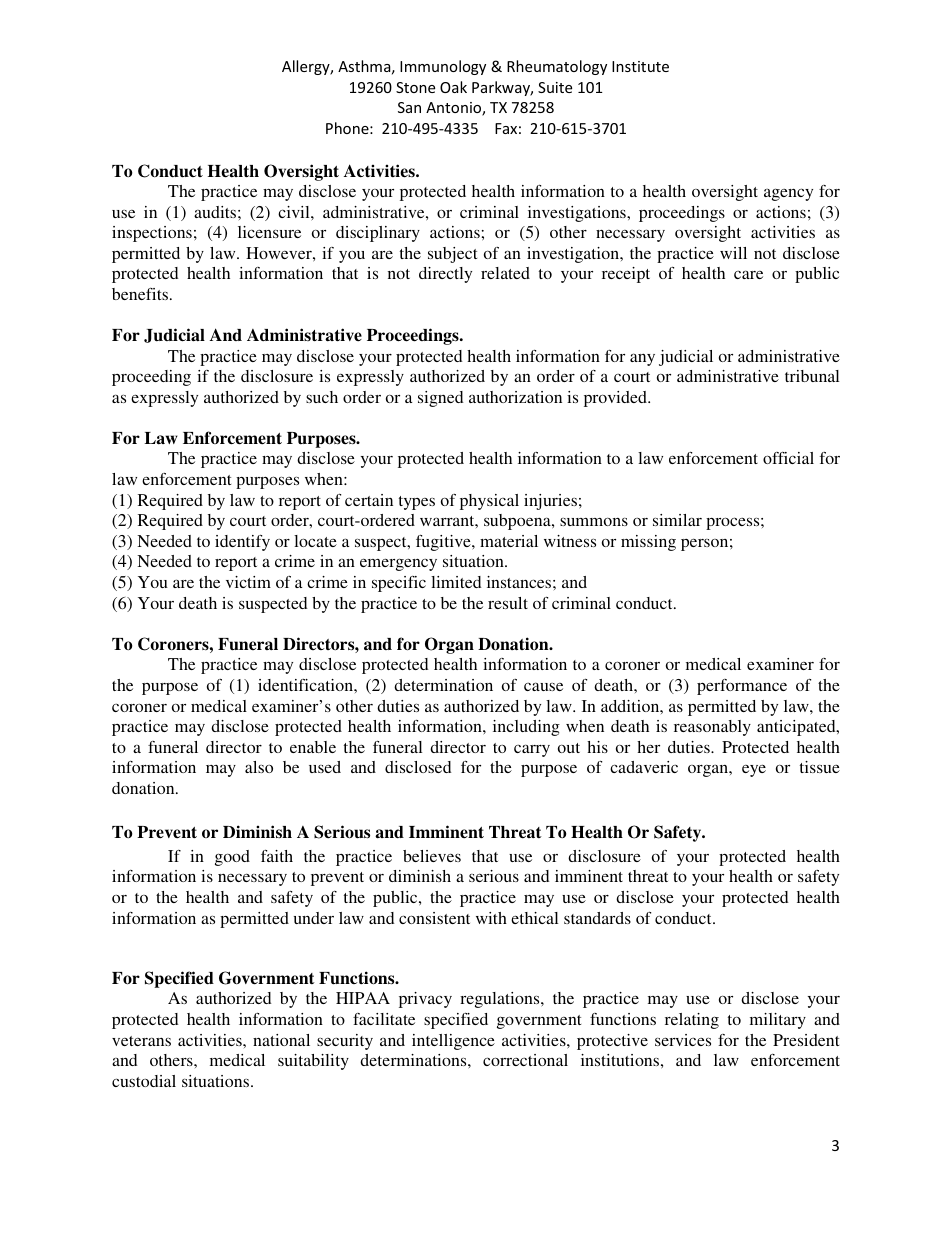  Describe the element at coordinates (712, 728) in the image. I see `reasonably` at that location.
